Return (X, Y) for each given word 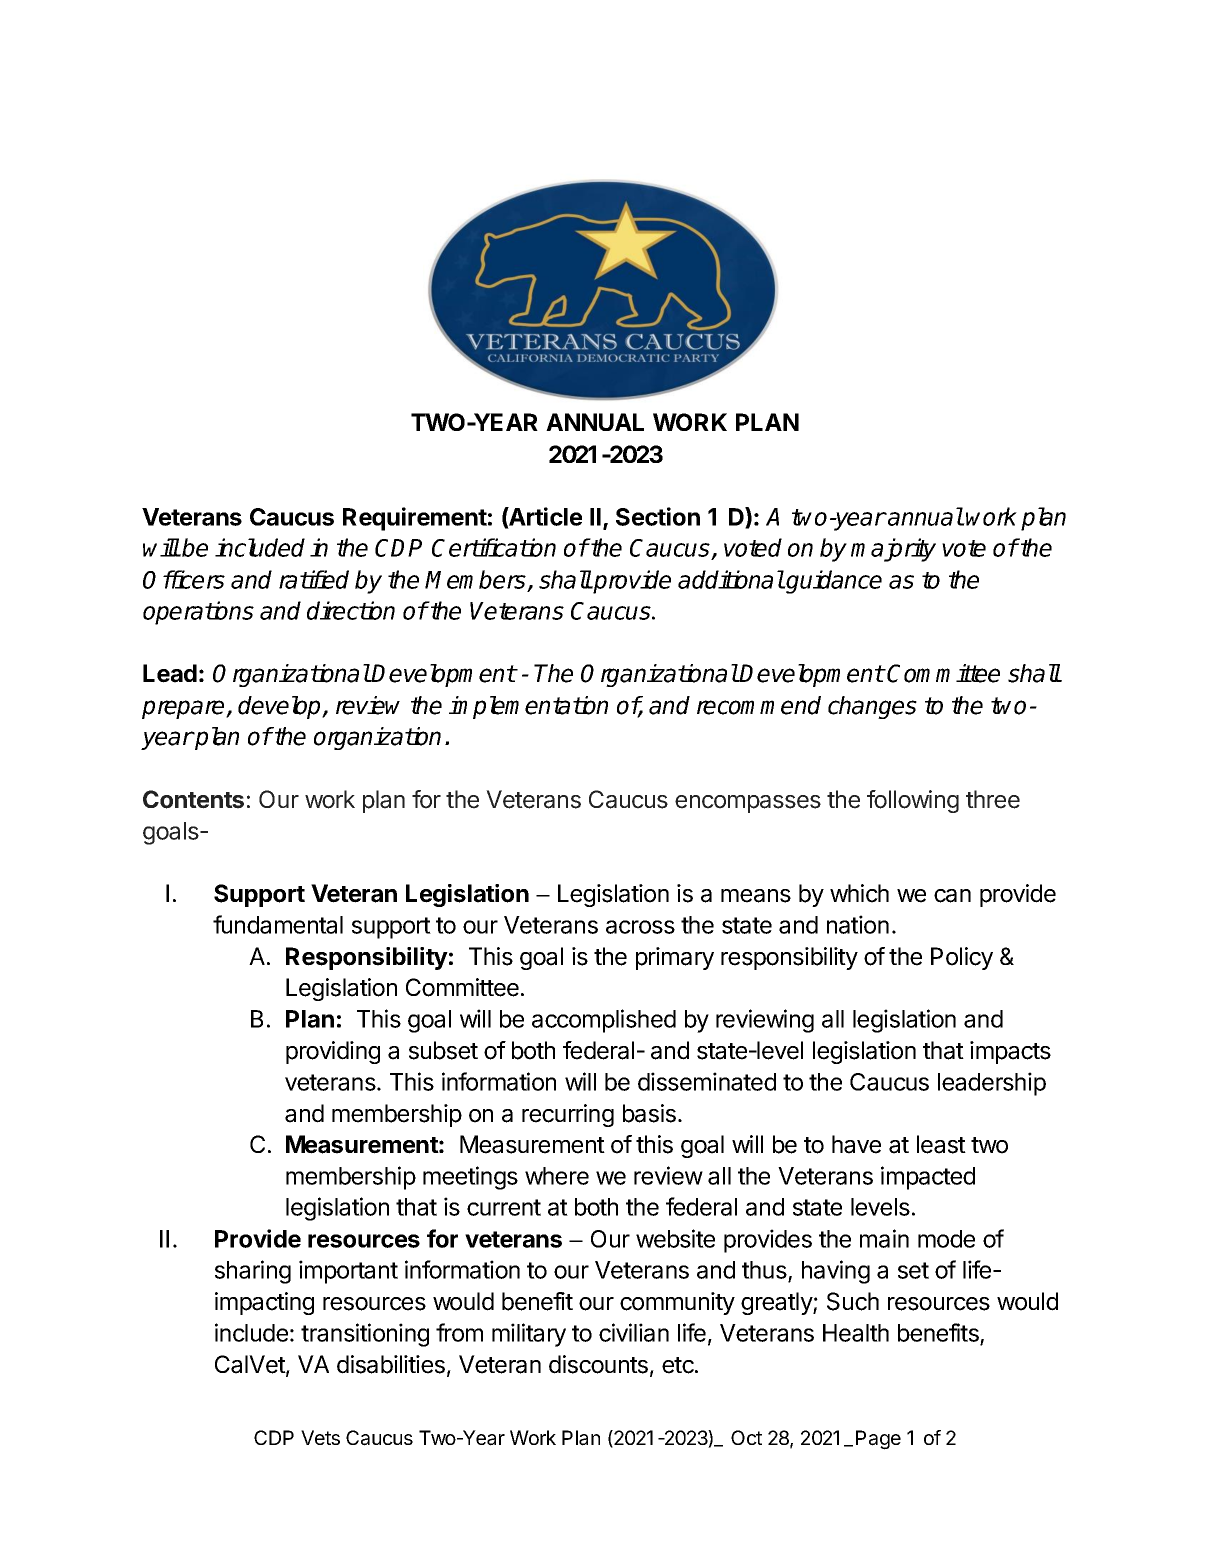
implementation (528, 707)
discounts (598, 1364)
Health (856, 1333)
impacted (928, 1178)
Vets (320, 1437)
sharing (253, 1272)
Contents (193, 799)
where (557, 1176)
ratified (314, 579)
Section (658, 516)
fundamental (278, 924)
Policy (962, 958)
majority (893, 550)
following (913, 801)
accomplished (604, 1021)
